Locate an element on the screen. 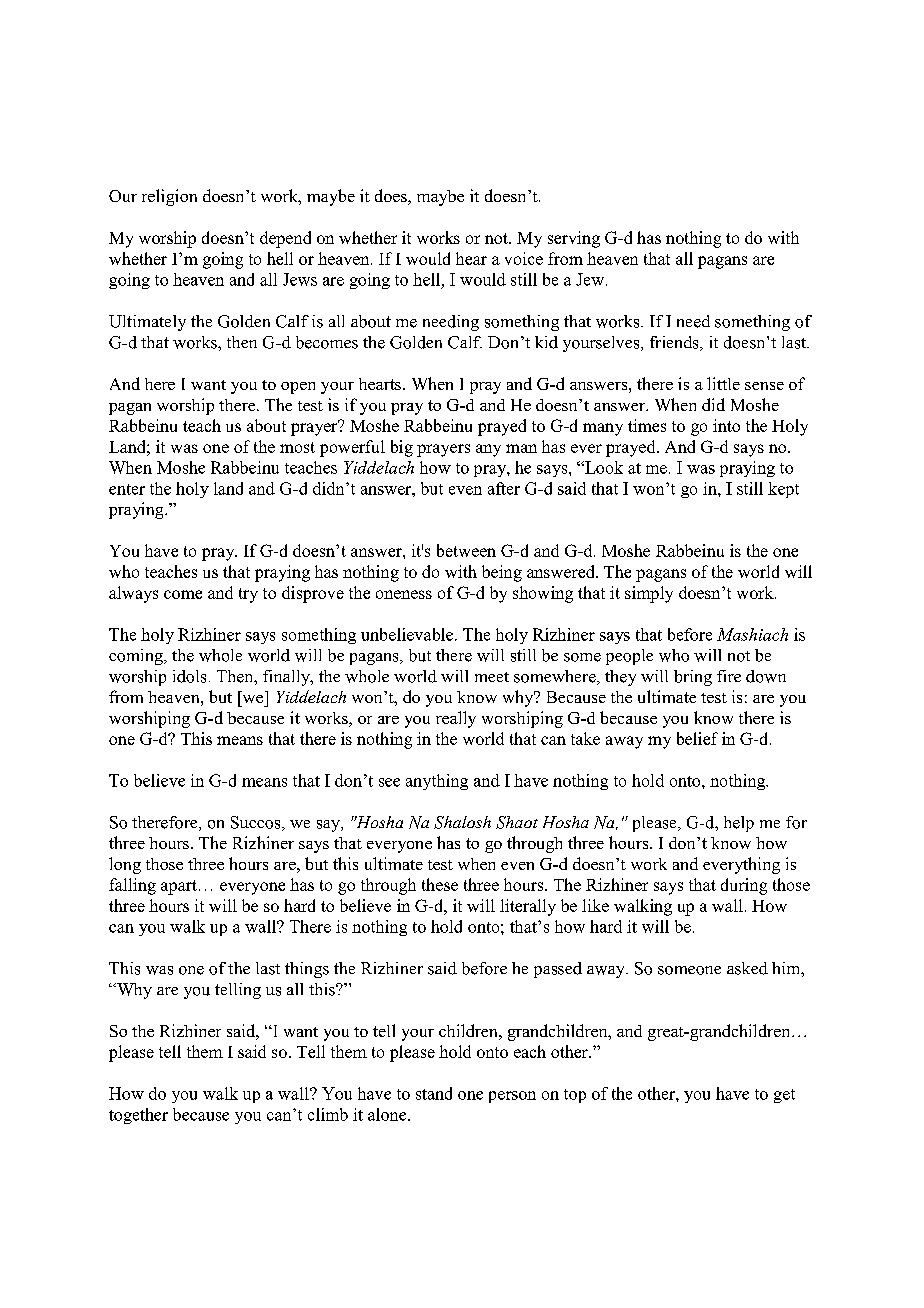 This screenshot has height=1308, width=924. together is located at coordinates (138, 1116).
